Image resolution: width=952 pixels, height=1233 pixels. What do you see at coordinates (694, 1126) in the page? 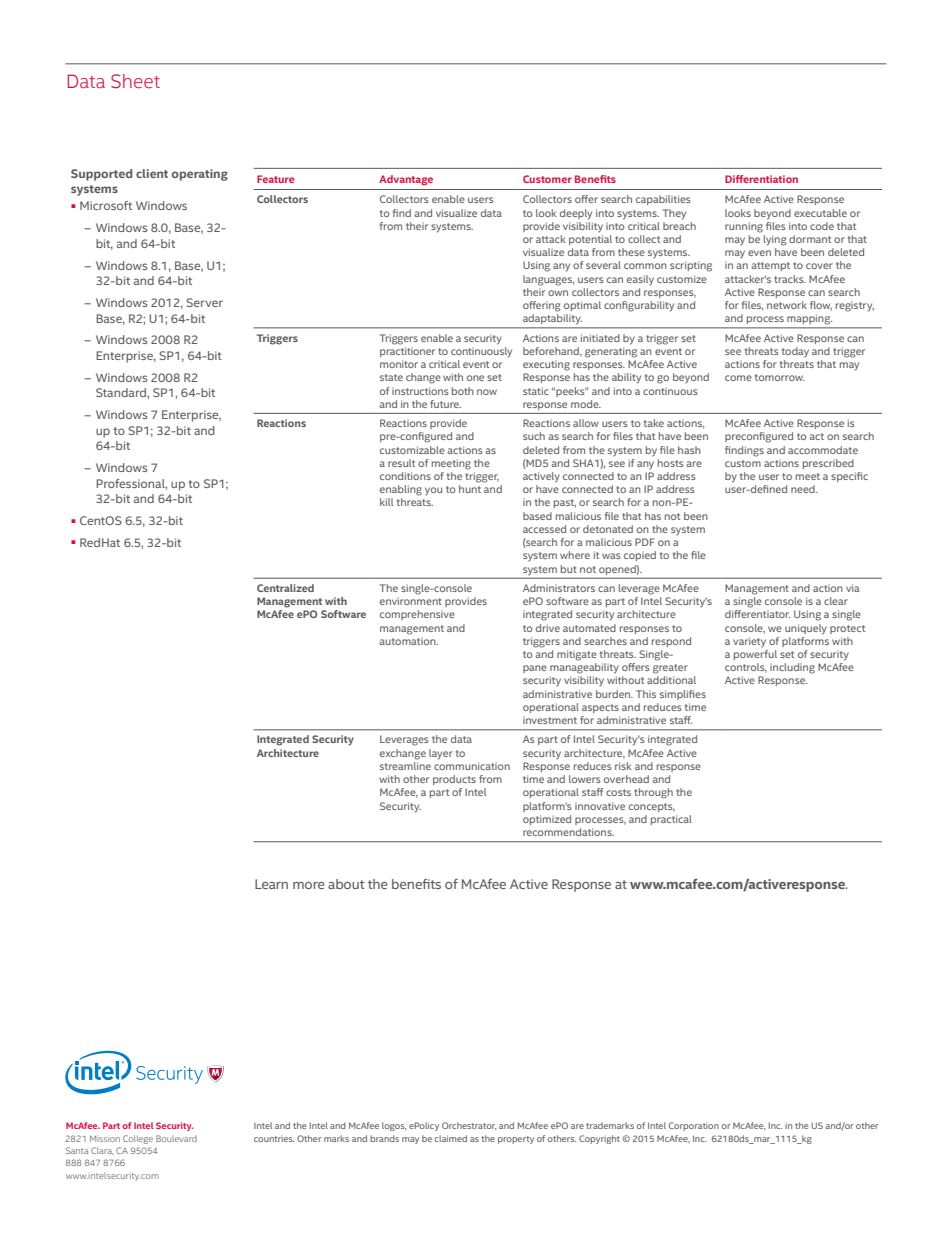
I see `Corporation` at bounding box center [694, 1126].
